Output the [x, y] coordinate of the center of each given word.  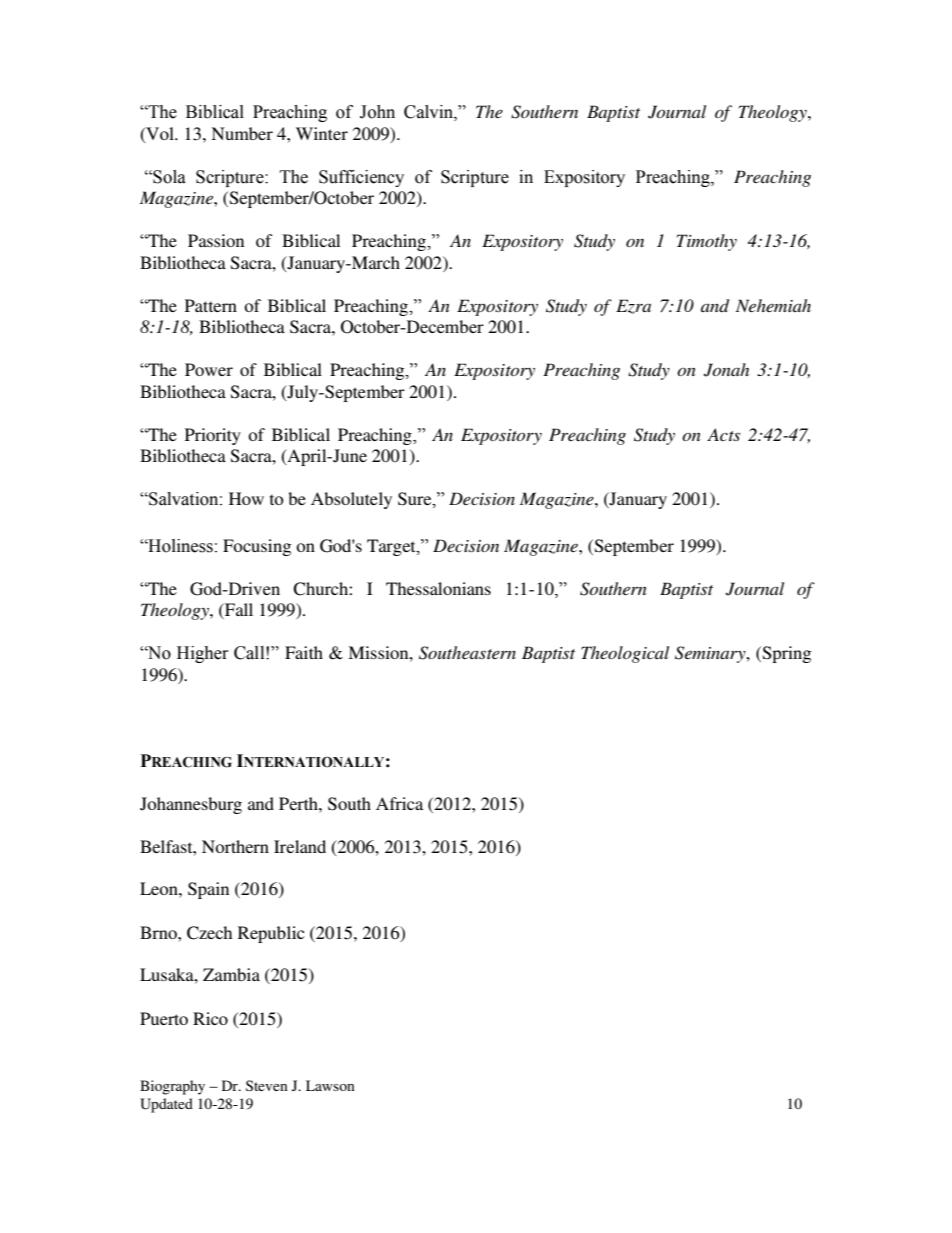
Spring [785, 654]
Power [209, 369]
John [377, 112]
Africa [399, 803]
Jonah [726, 370]
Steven [267, 1085]
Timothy [707, 242]
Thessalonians [438, 588]
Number [242, 133]
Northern [235, 846]
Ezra [633, 306]
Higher [203, 654]
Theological [625, 654]
